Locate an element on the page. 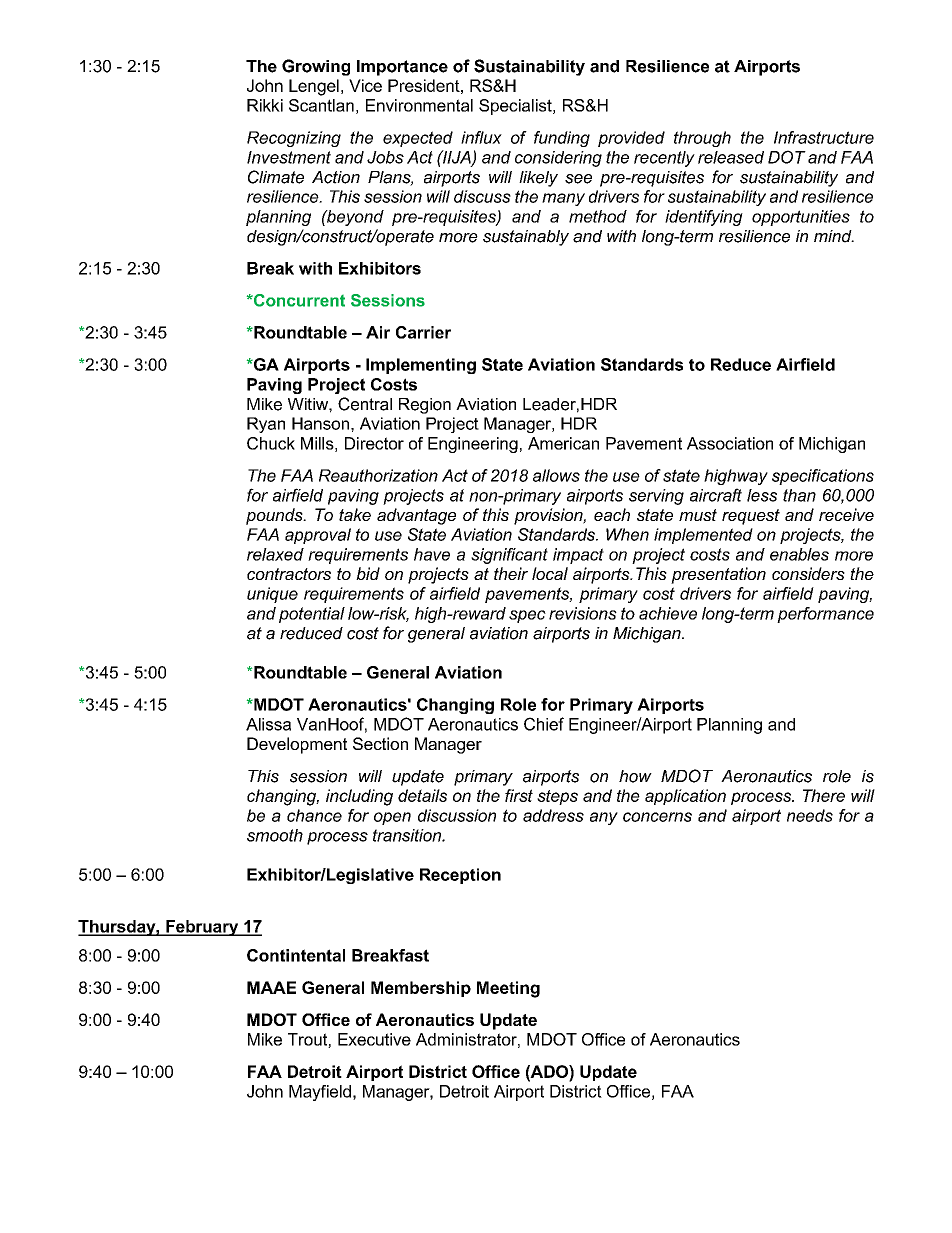  Growing is located at coordinates (316, 67).
